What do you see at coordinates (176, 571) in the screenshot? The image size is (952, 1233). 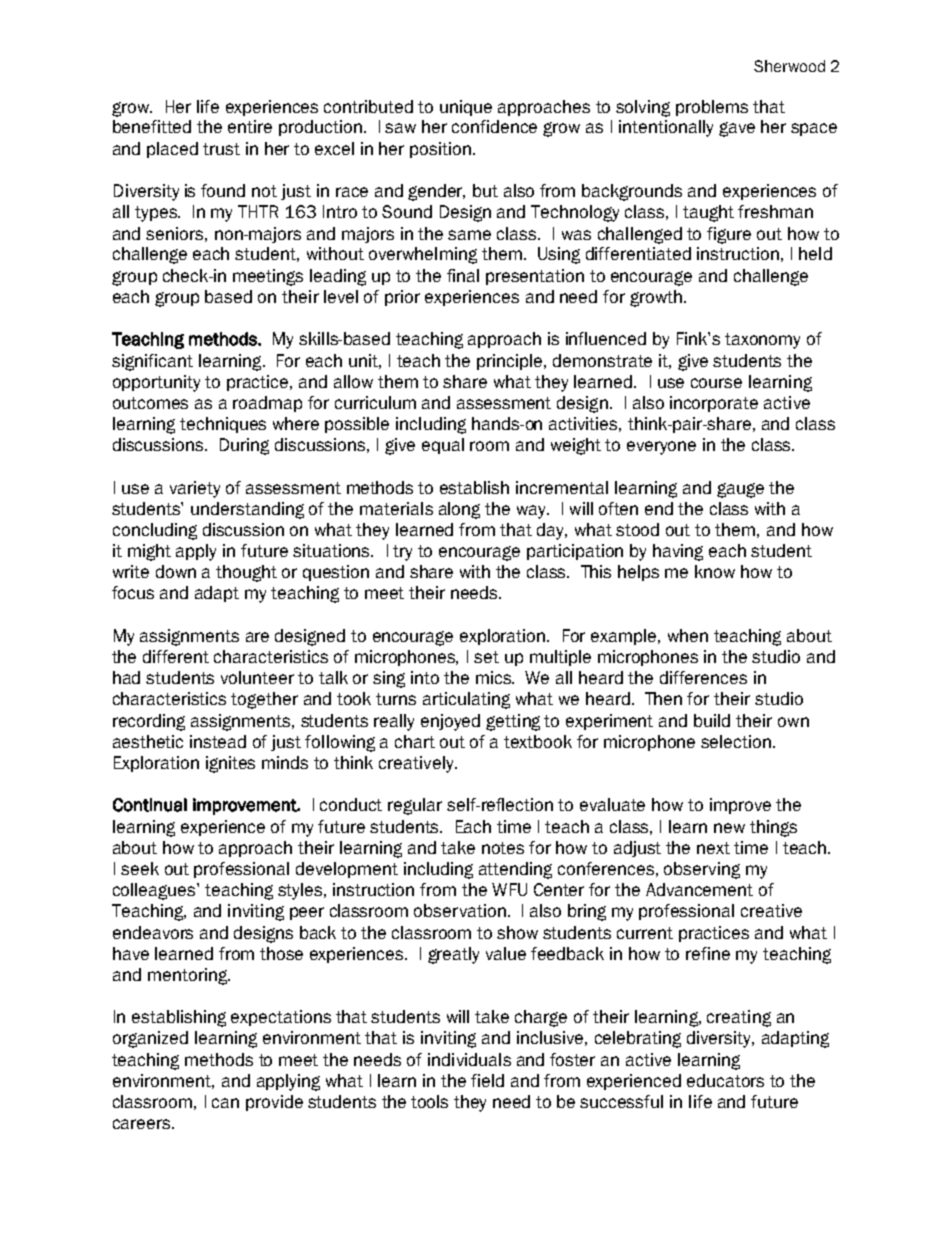 I see `down` at bounding box center [176, 571].
